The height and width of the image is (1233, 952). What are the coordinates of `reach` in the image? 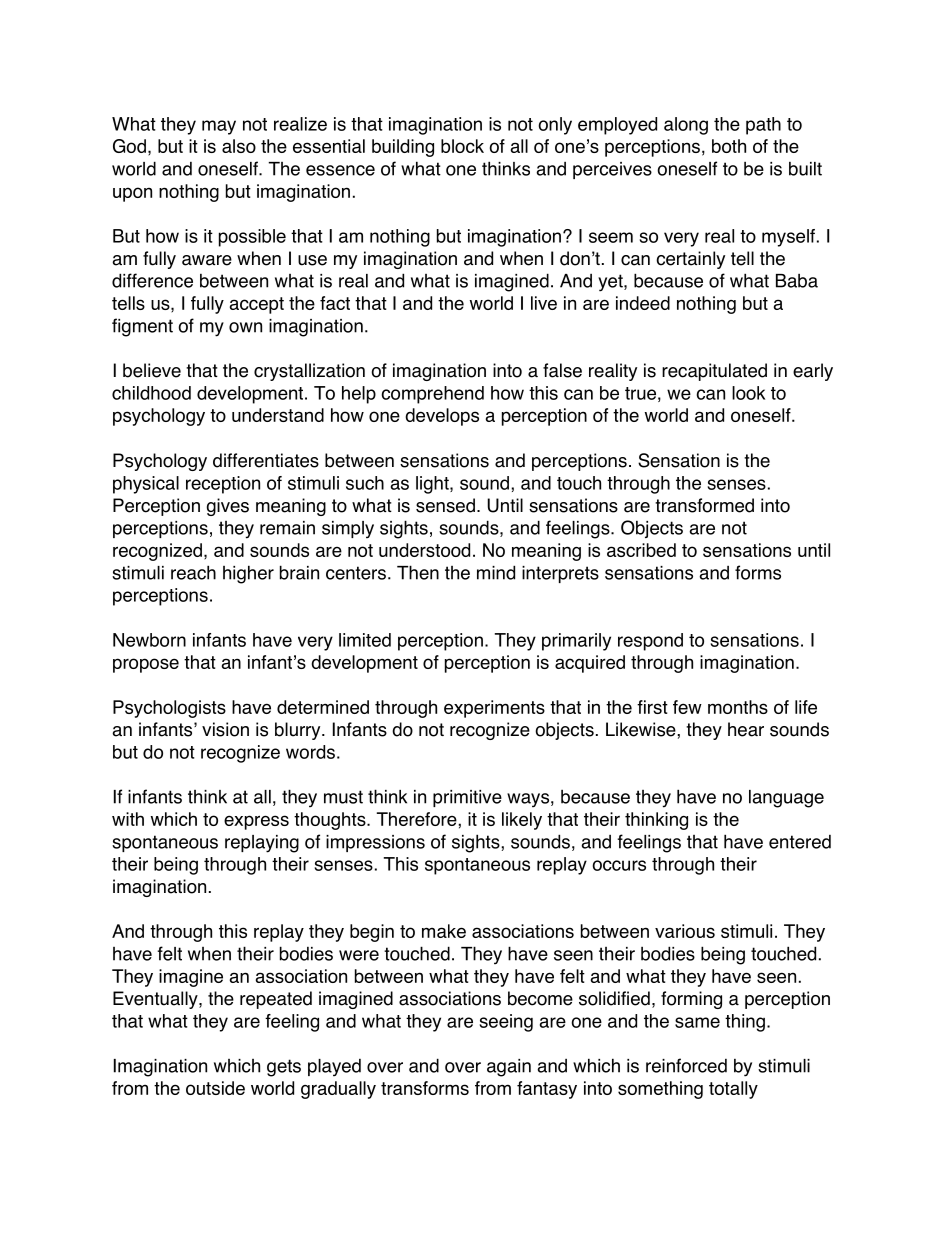 It's located at (193, 572).
